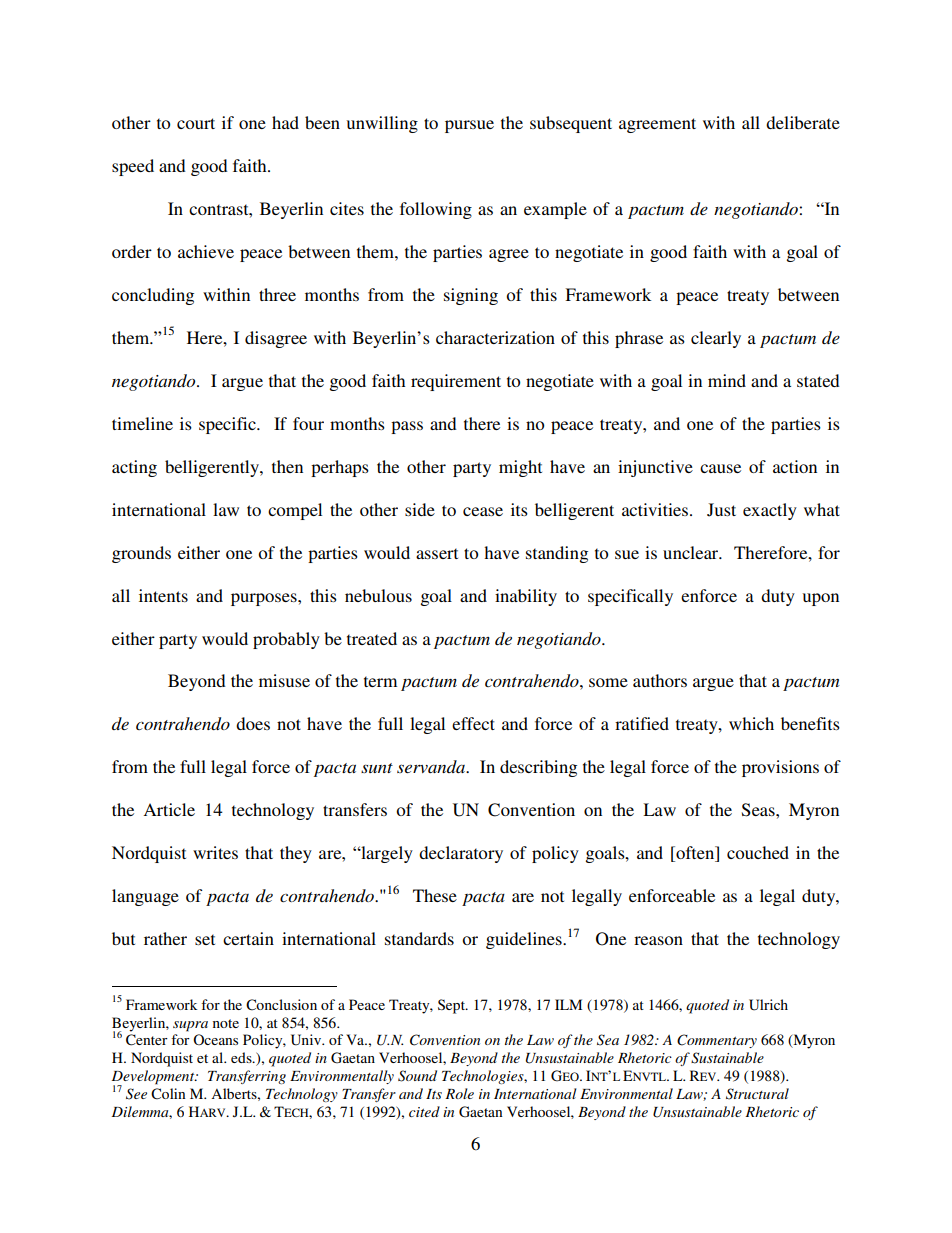 The image size is (952, 1233). Describe the element at coordinates (456, 382) in the screenshot. I see `requirement` at that location.
